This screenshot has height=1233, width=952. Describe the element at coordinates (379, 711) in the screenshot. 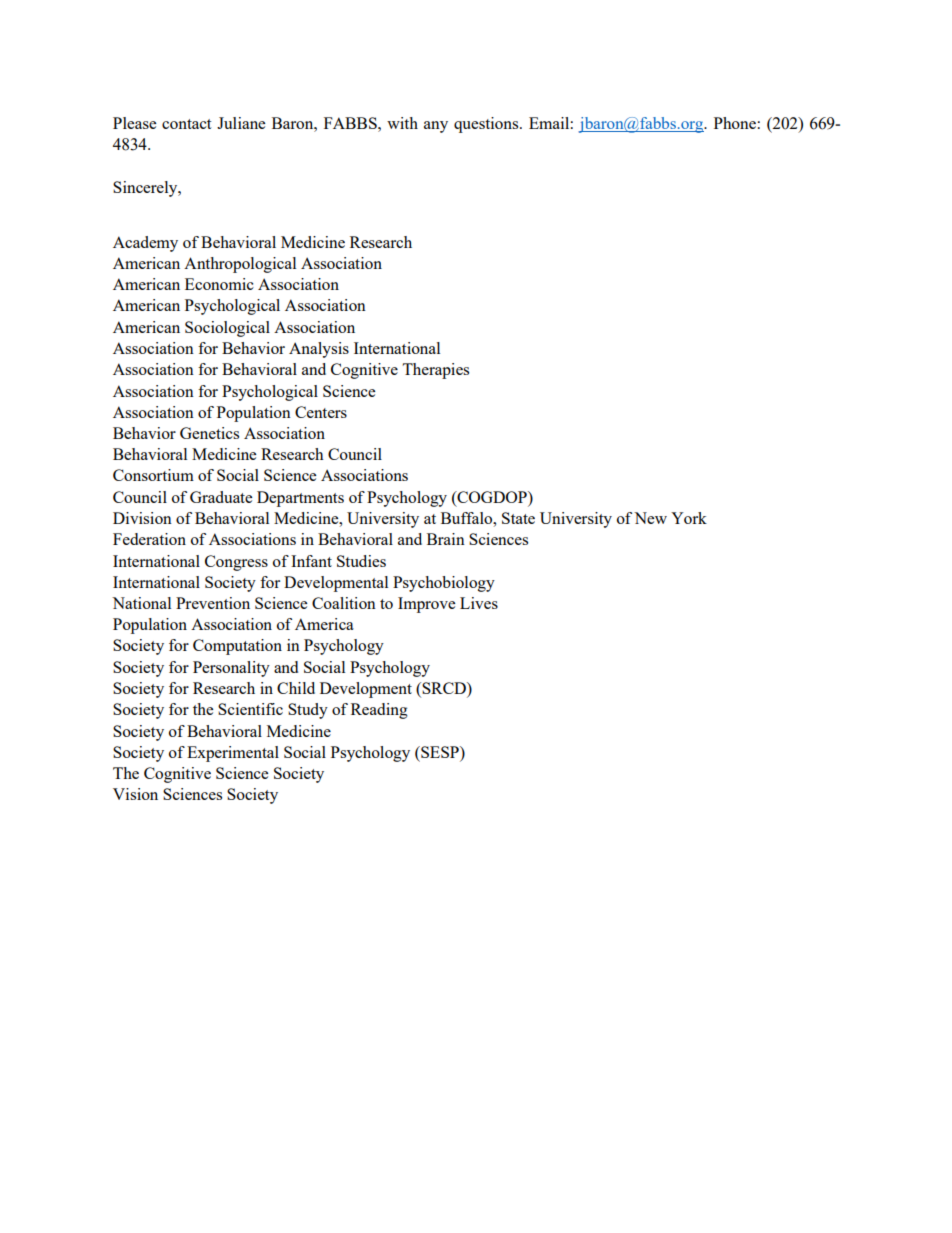

I see `Reading` at that location.
